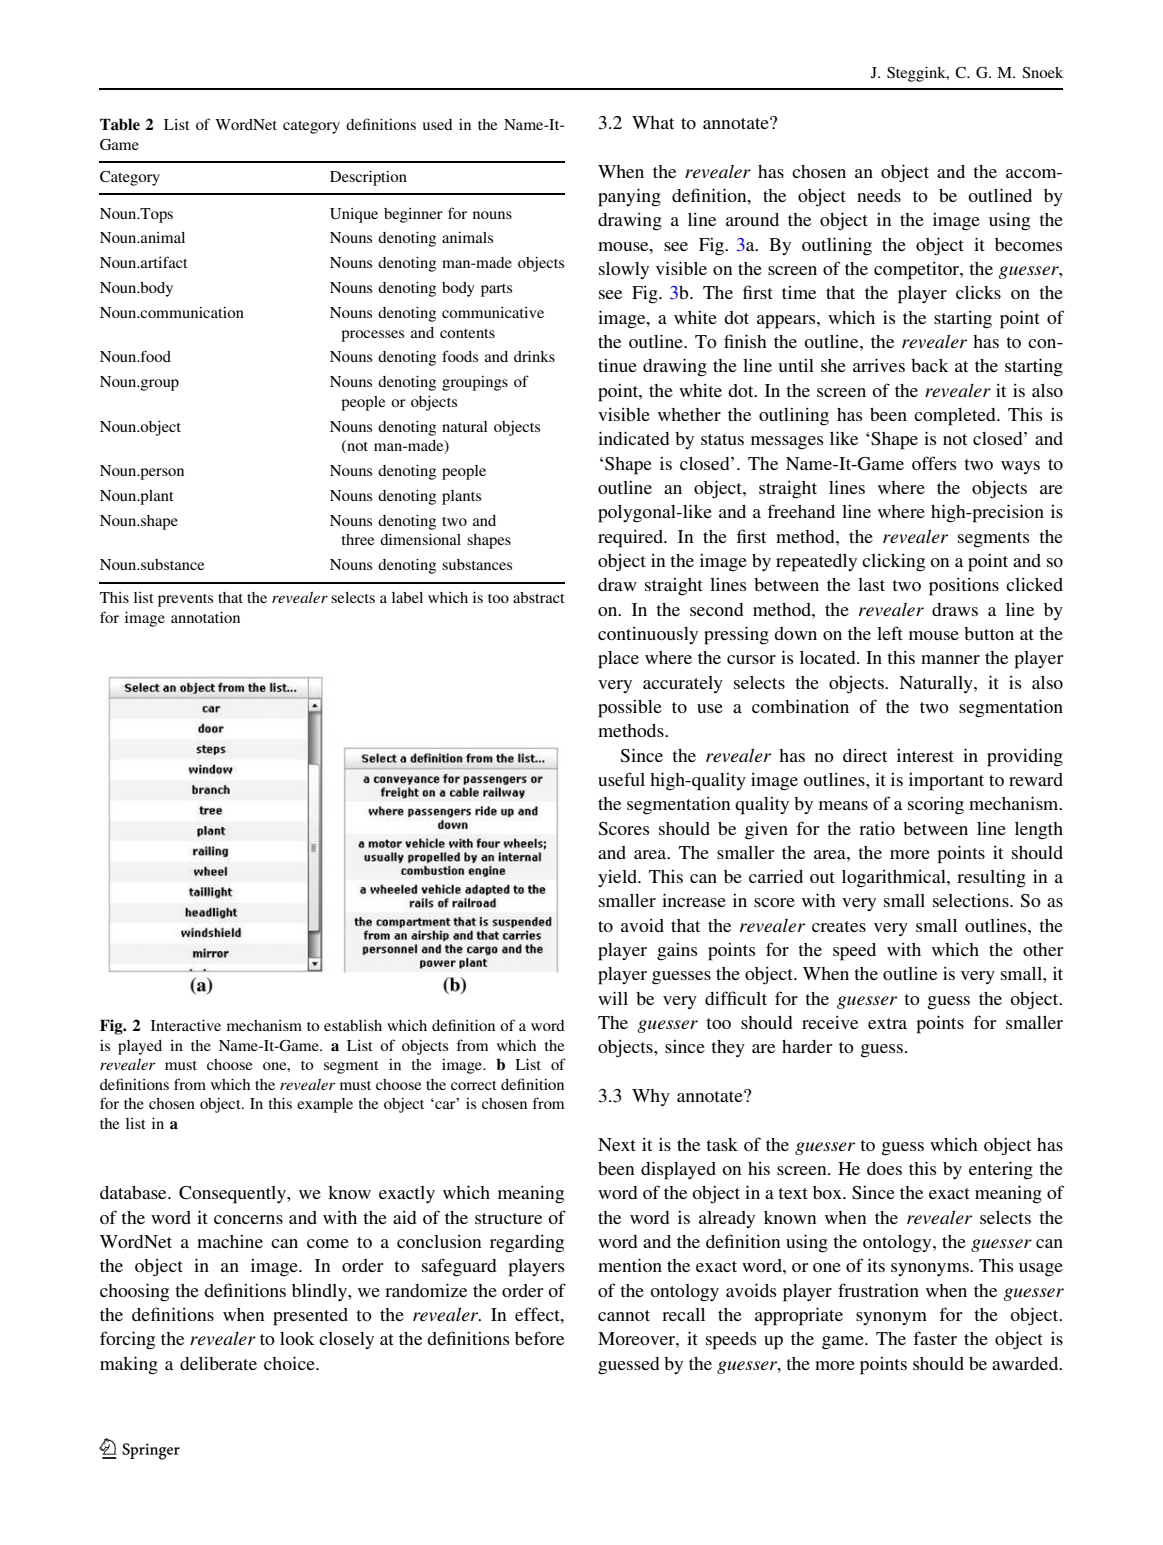 This screenshot has height=1545, width=1163. I want to click on deliberate, so click(218, 1363).
